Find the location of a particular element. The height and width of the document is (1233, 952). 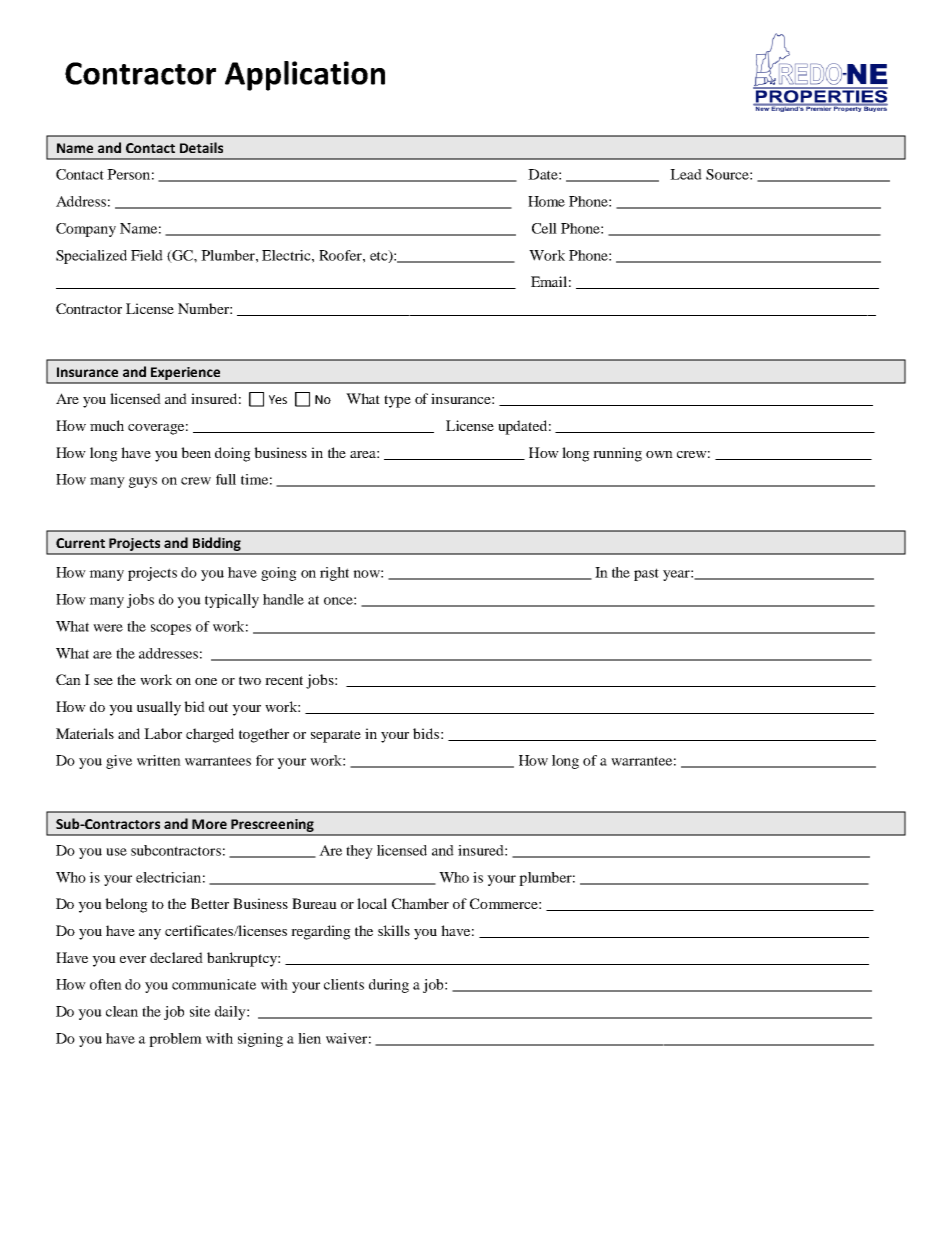

Details is located at coordinates (201, 147).
